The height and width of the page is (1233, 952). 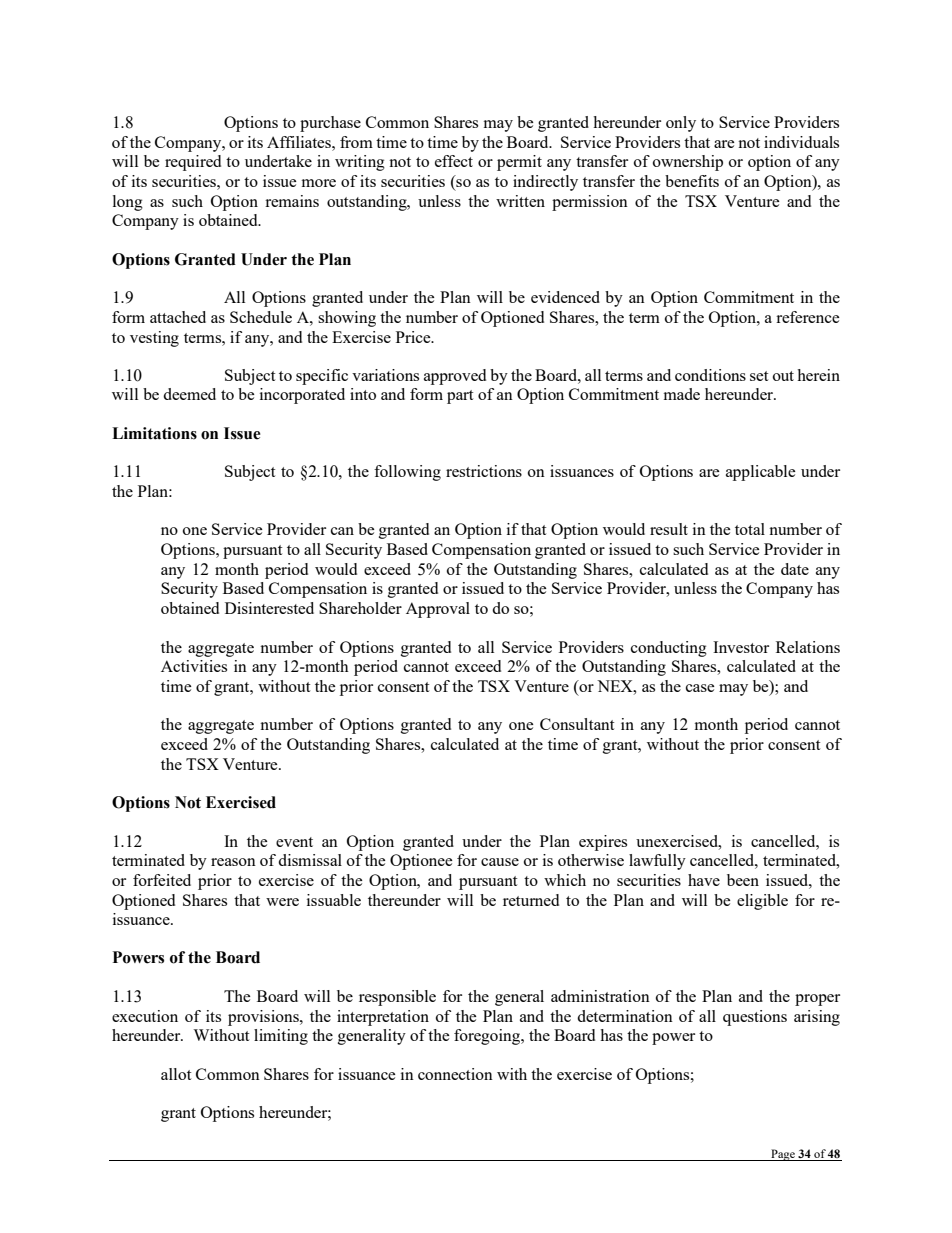 What do you see at coordinates (761, 473) in the page?
I see `applicable` at bounding box center [761, 473].
